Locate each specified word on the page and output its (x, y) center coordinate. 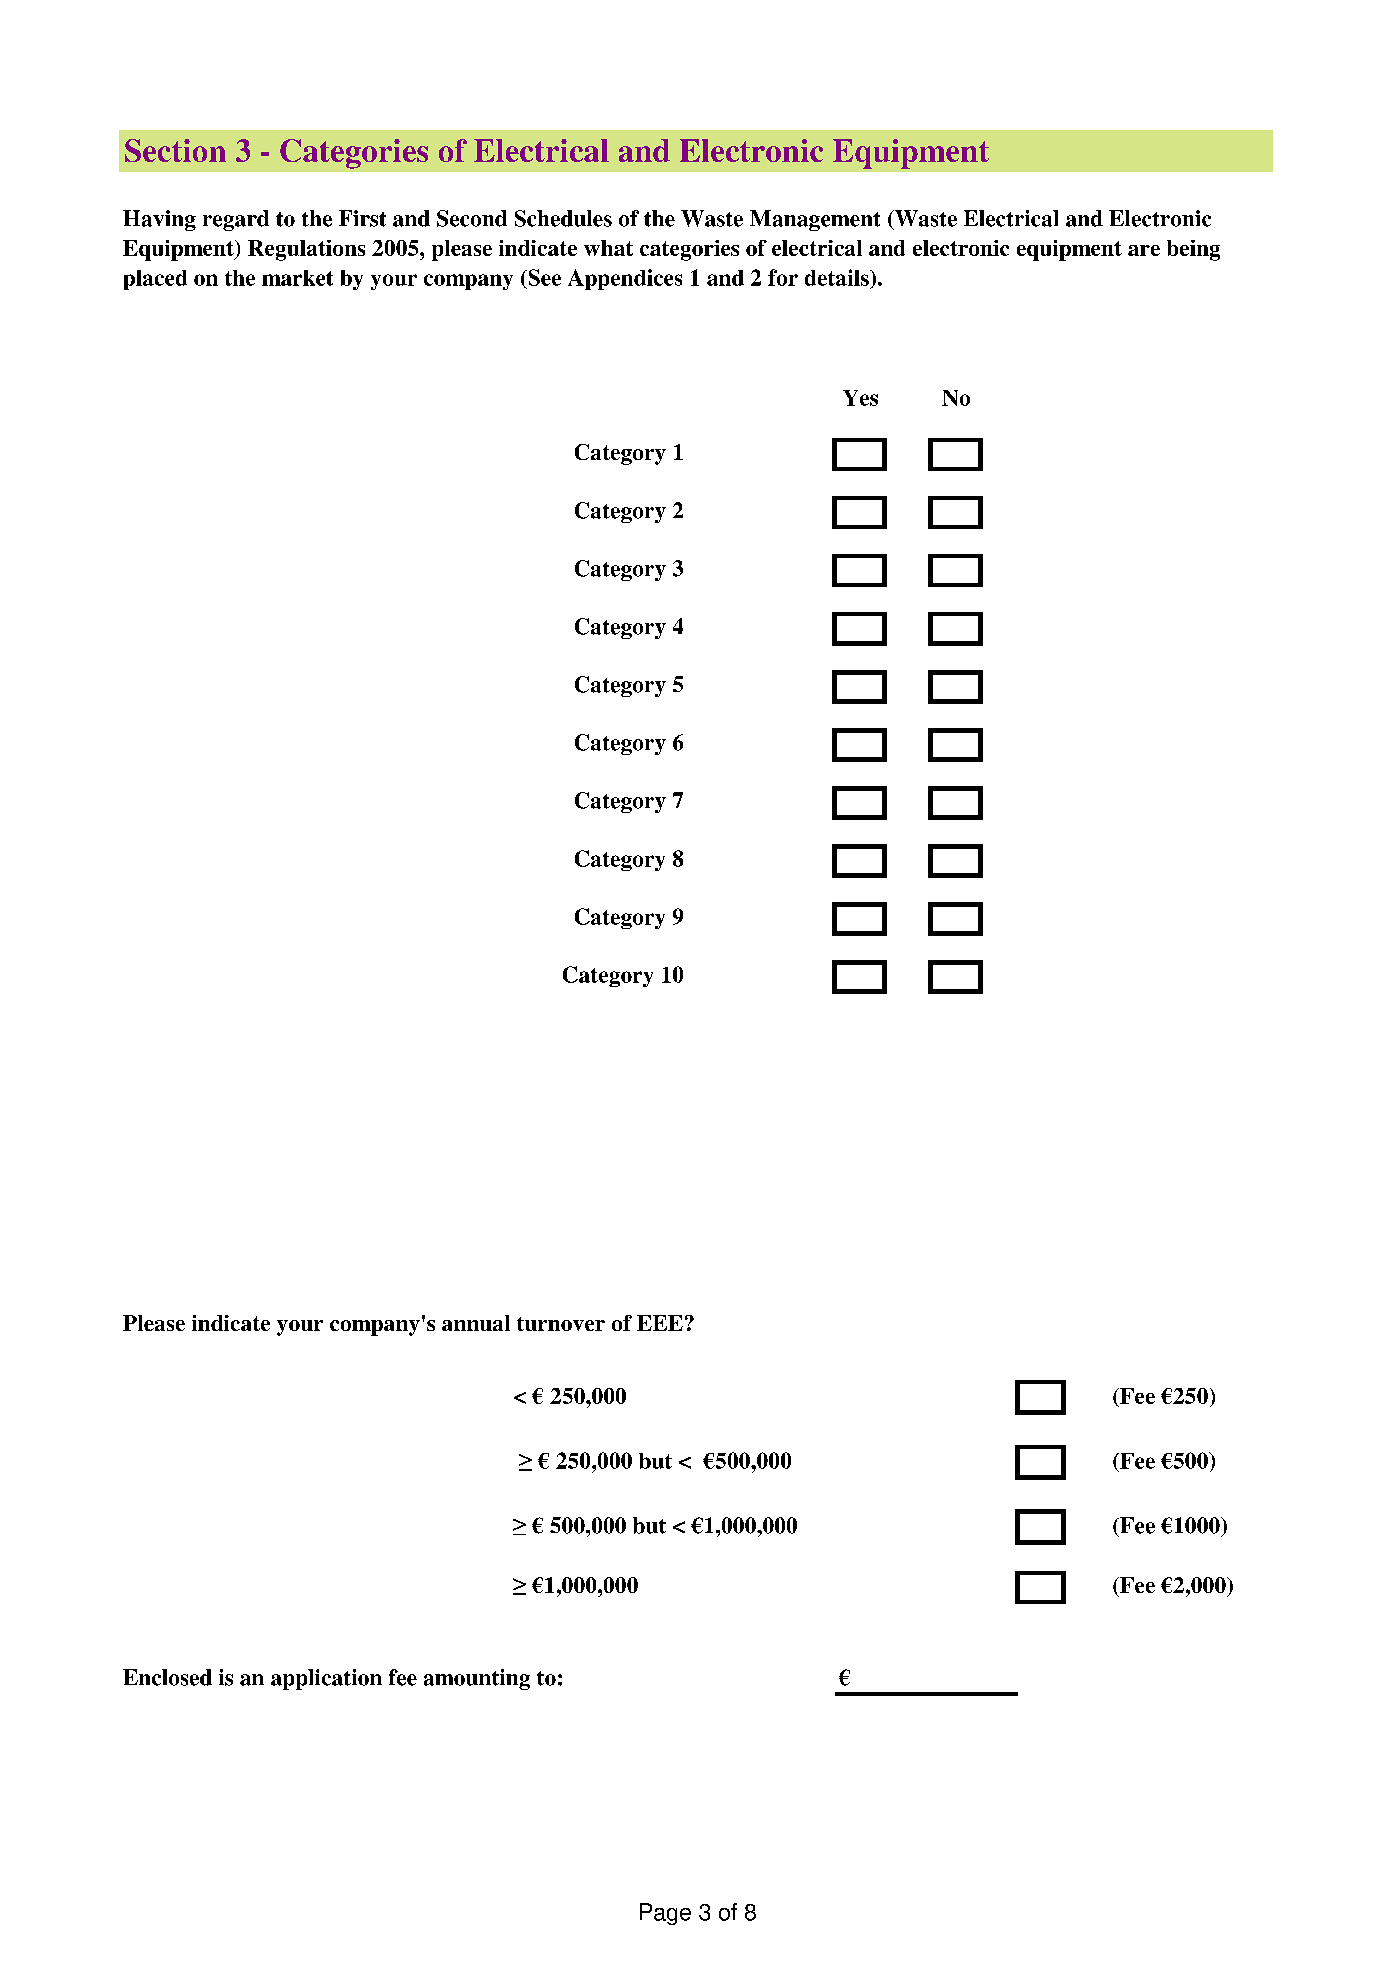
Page (665, 1914)
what (608, 248)
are (1144, 250)
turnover (561, 1324)
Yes (860, 398)
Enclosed (167, 1677)
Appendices (625, 279)
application (326, 1679)
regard (236, 220)
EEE (660, 1323)
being (1193, 250)
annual (476, 1323)
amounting (477, 1679)
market (297, 278)
